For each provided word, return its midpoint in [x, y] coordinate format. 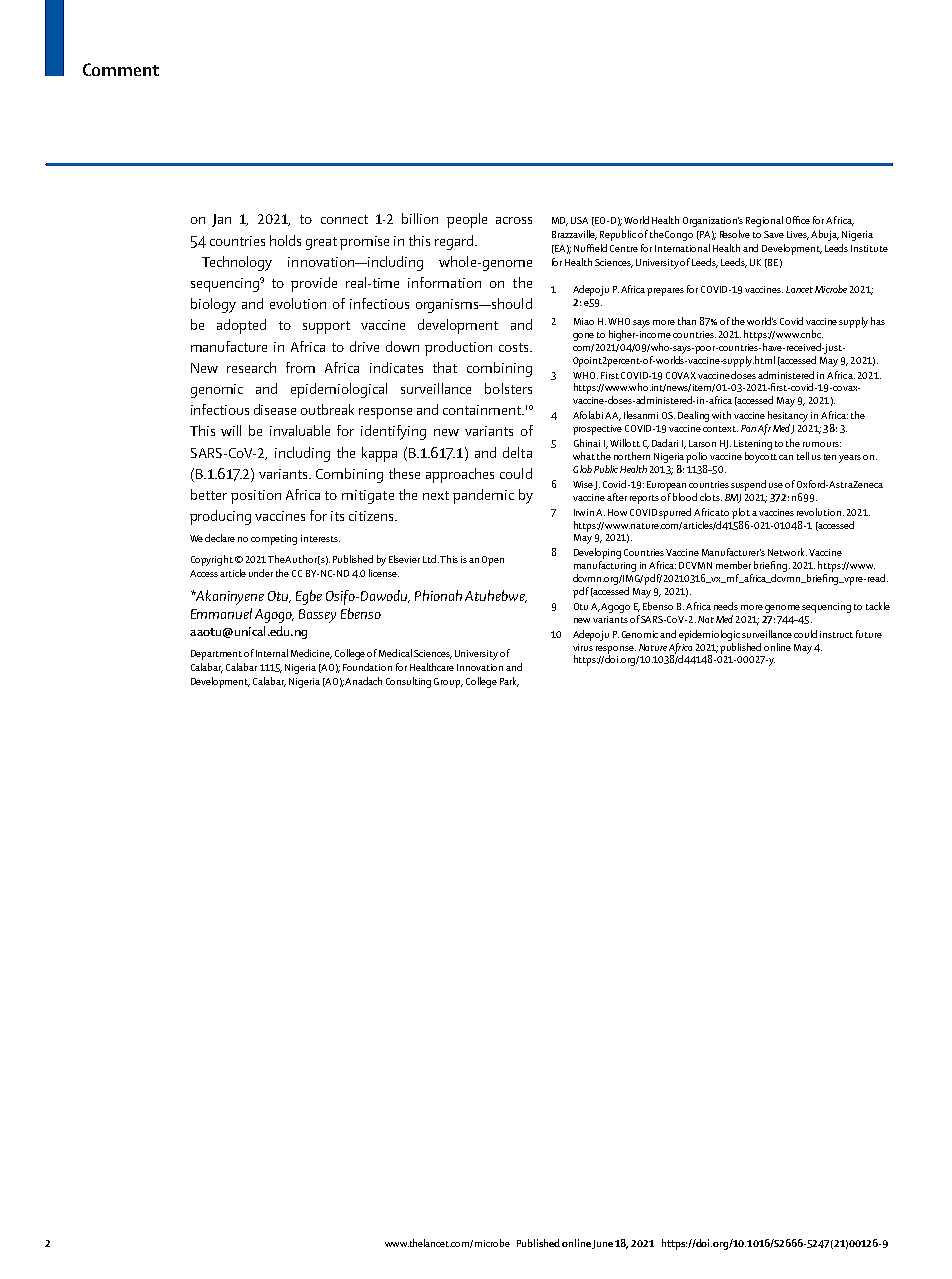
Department [216, 655]
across [514, 220]
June [602, 1244]
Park [509, 682]
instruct [836, 634]
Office [798, 220]
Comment [121, 69]
